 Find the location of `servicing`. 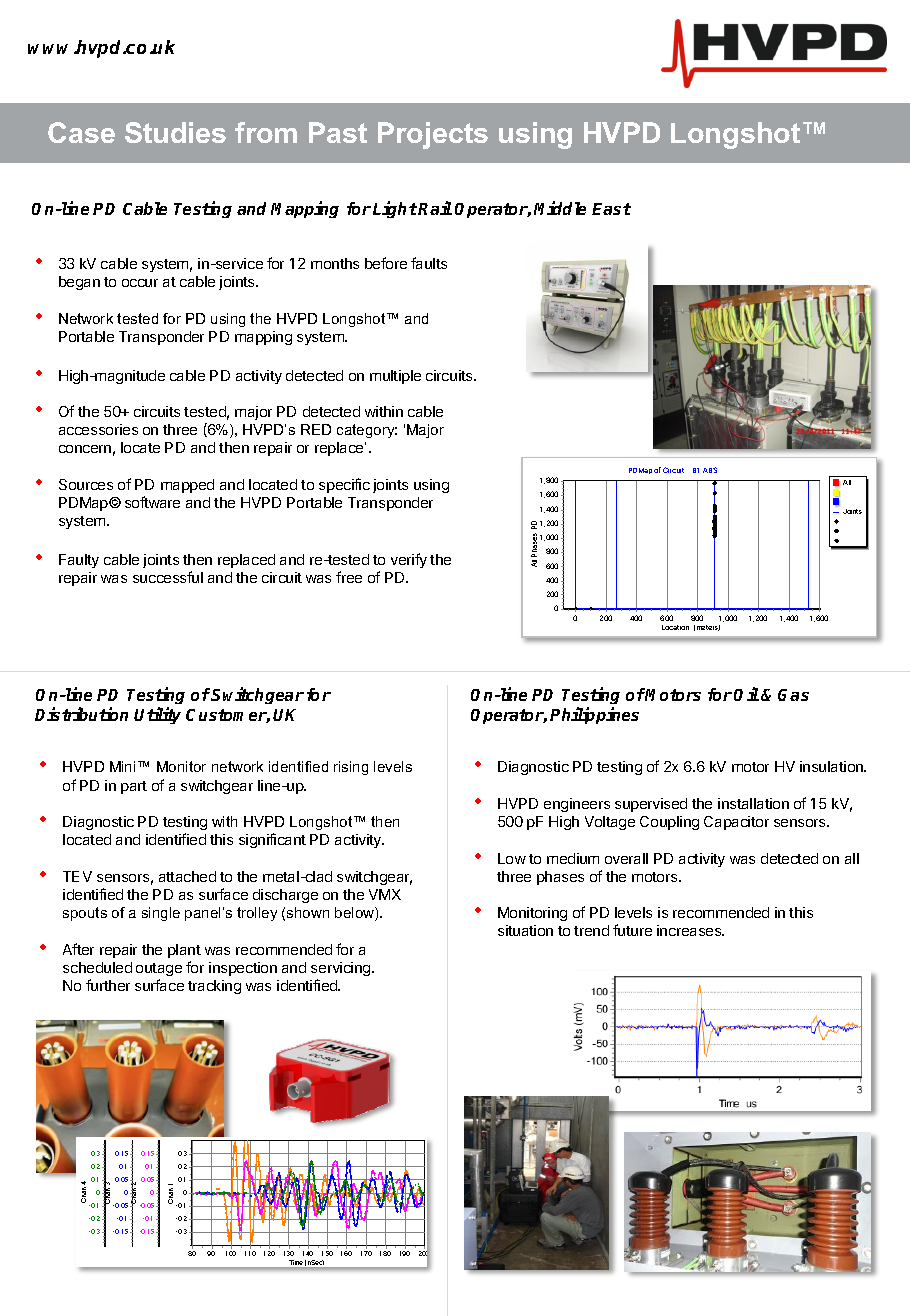

servicing is located at coordinates (342, 969).
